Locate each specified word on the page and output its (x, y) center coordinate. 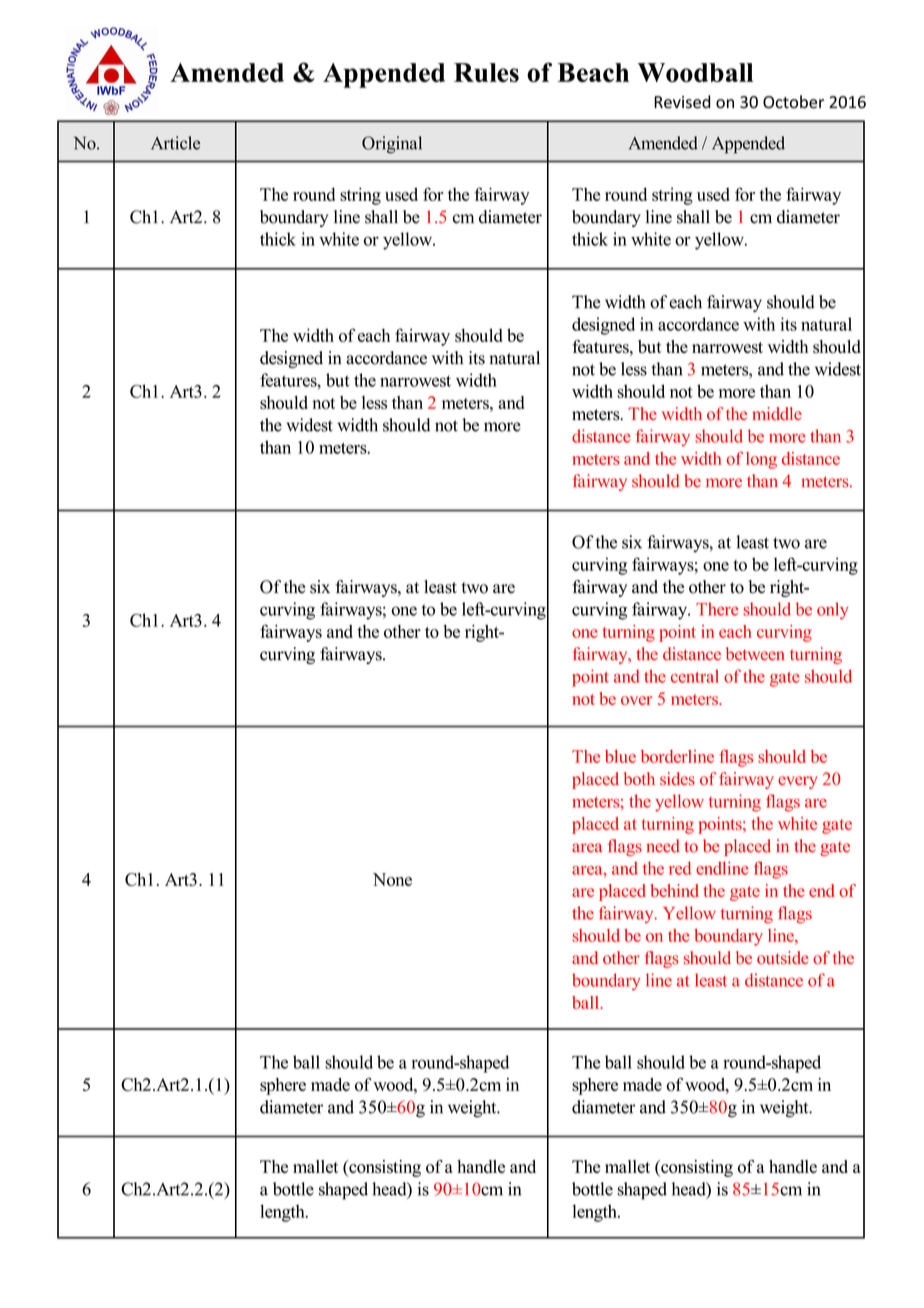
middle (777, 413)
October (793, 102)
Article (175, 143)
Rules (486, 72)
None (392, 879)
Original (392, 145)
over (636, 700)
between (755, 654)
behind (675, 890)
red (680, 868)
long (761, 460)
